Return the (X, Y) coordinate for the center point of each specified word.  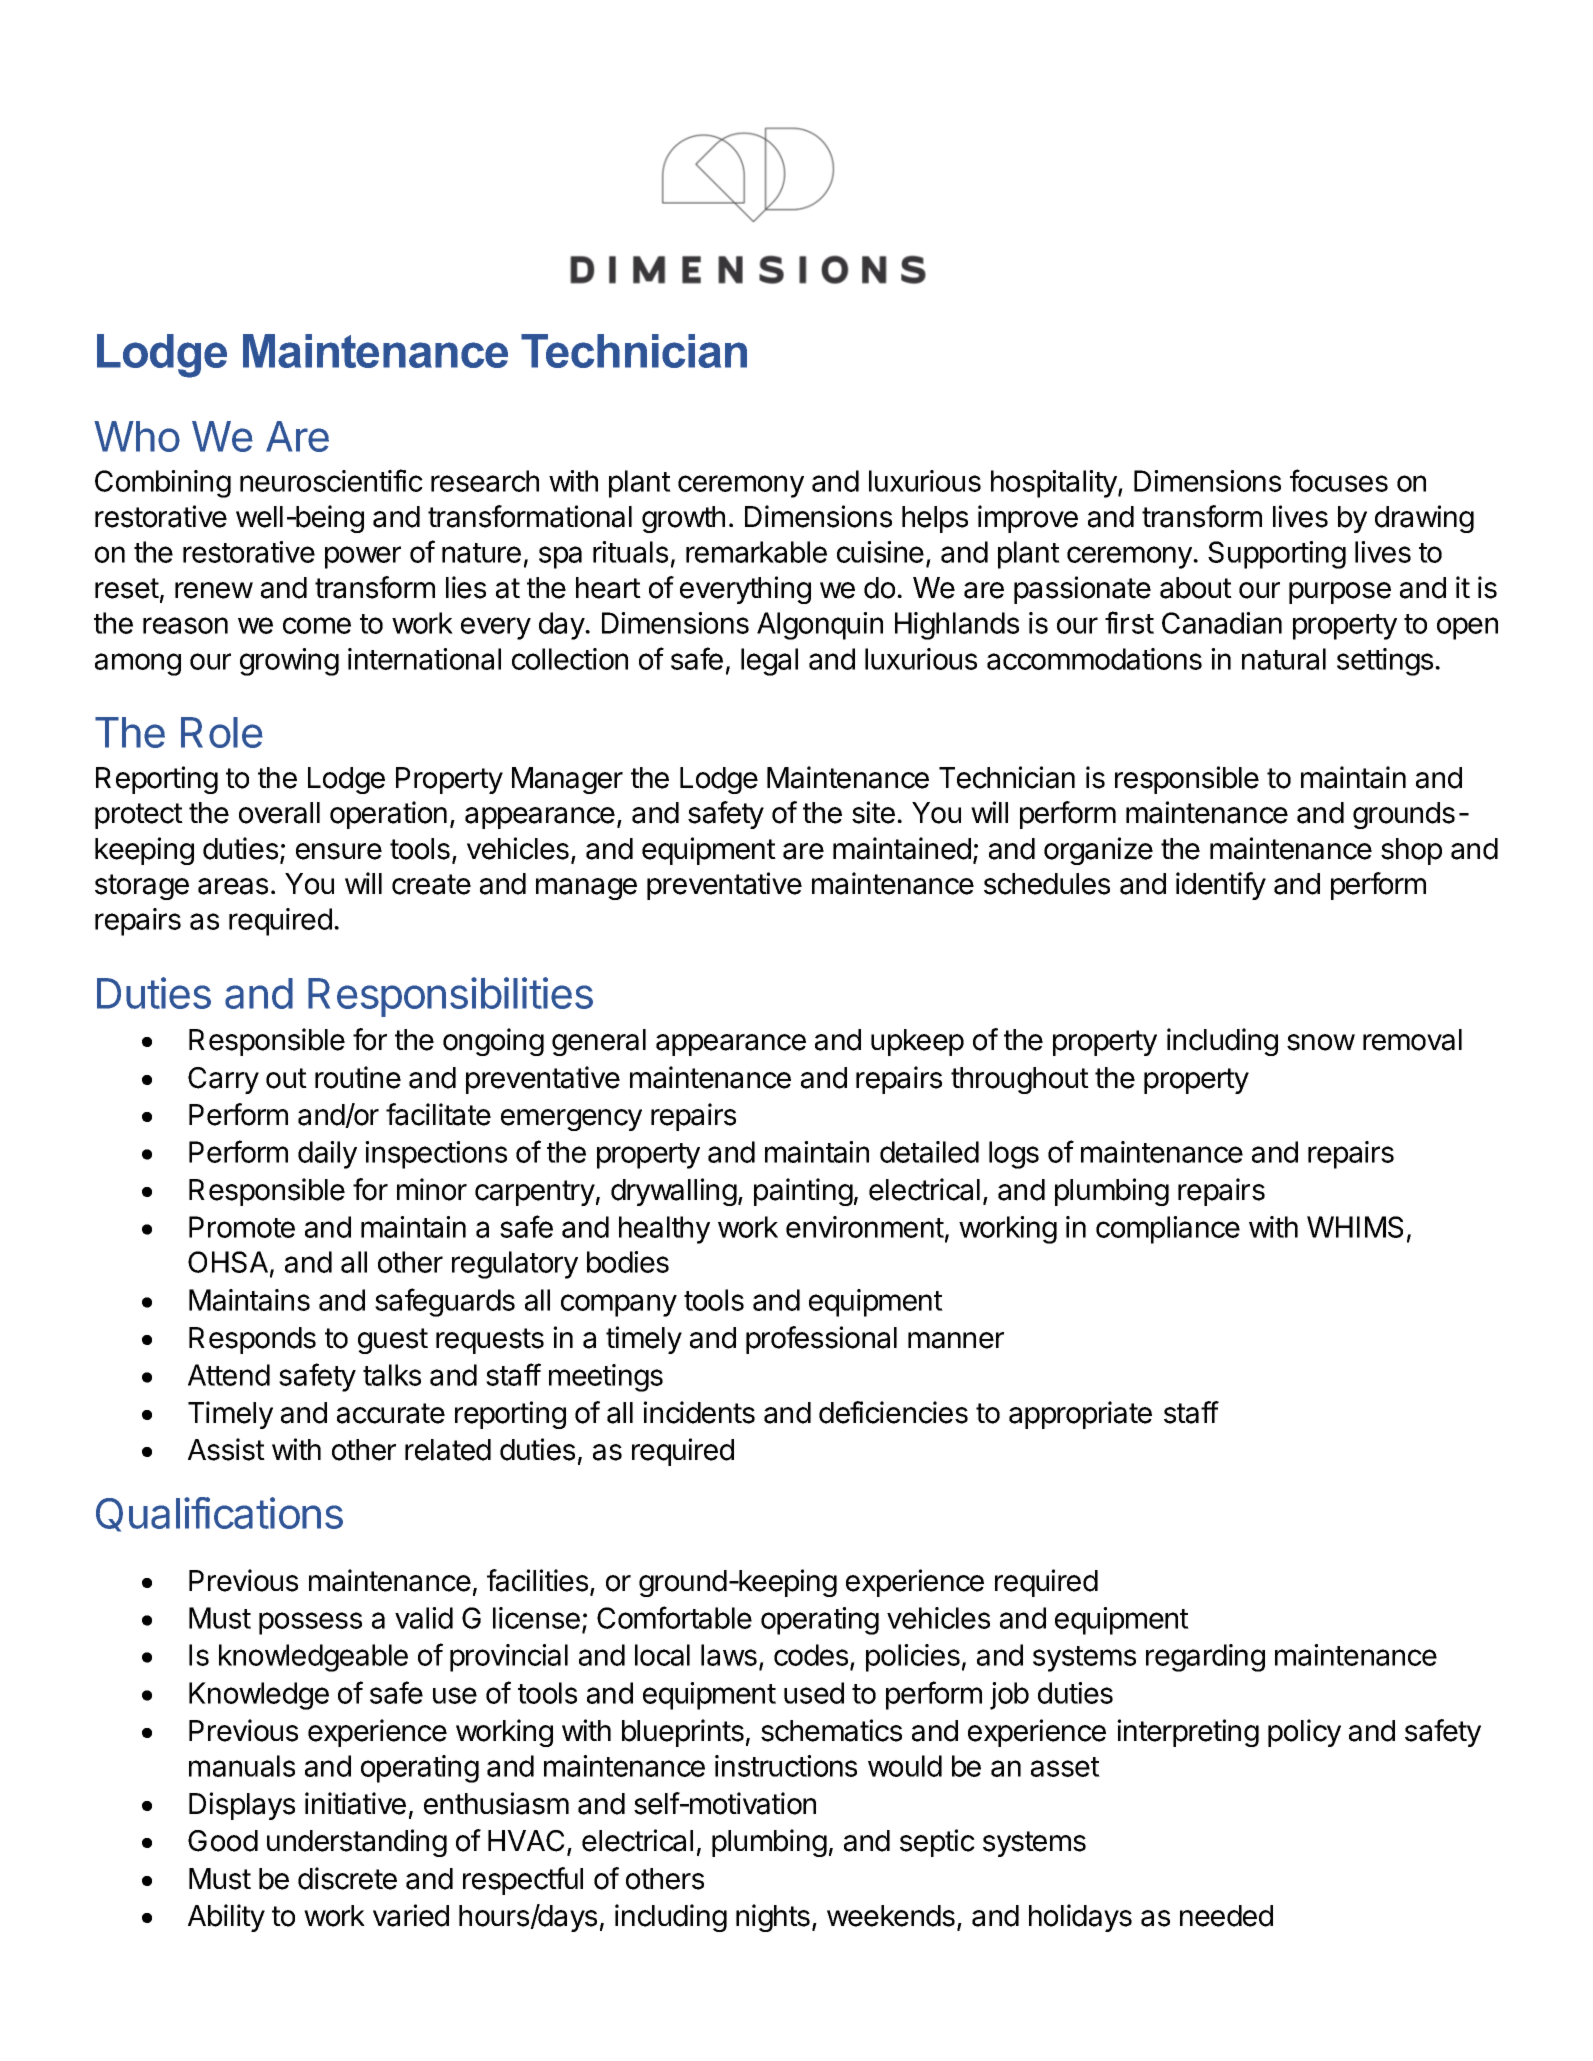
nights (773, 1918)
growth (683, 519)
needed (1226, 1916)
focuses (1339, 480)
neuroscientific (331, 480)
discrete (347, 1878)
